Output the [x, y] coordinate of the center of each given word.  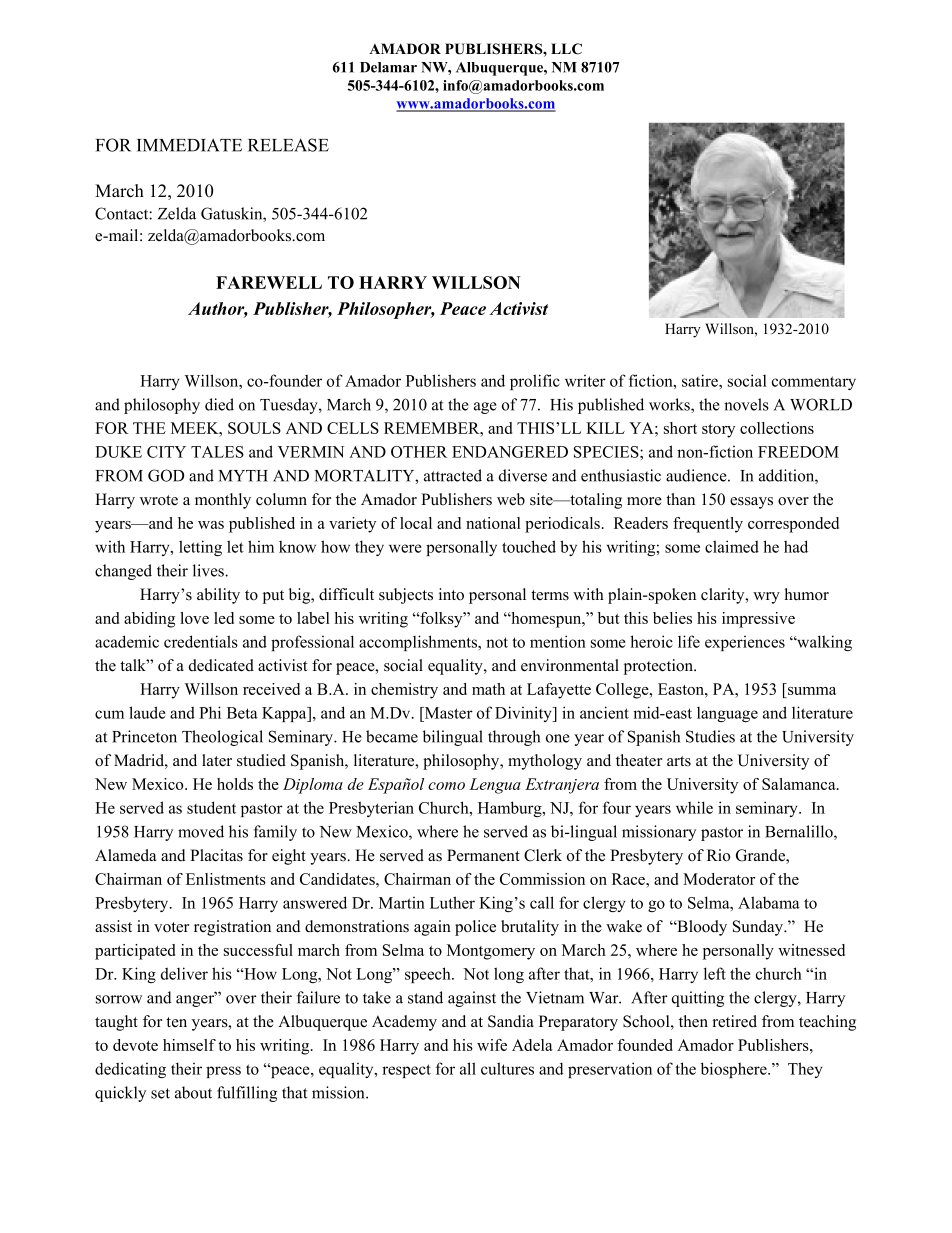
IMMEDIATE [189, 145]
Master [448, 713]
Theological [222, 738]
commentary [814, 383]
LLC [566, 49]
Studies [710, 736]
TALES [217, 452]
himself [189, 1045]
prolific [535, 382]
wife [492, 1045]
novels [746, 404]
